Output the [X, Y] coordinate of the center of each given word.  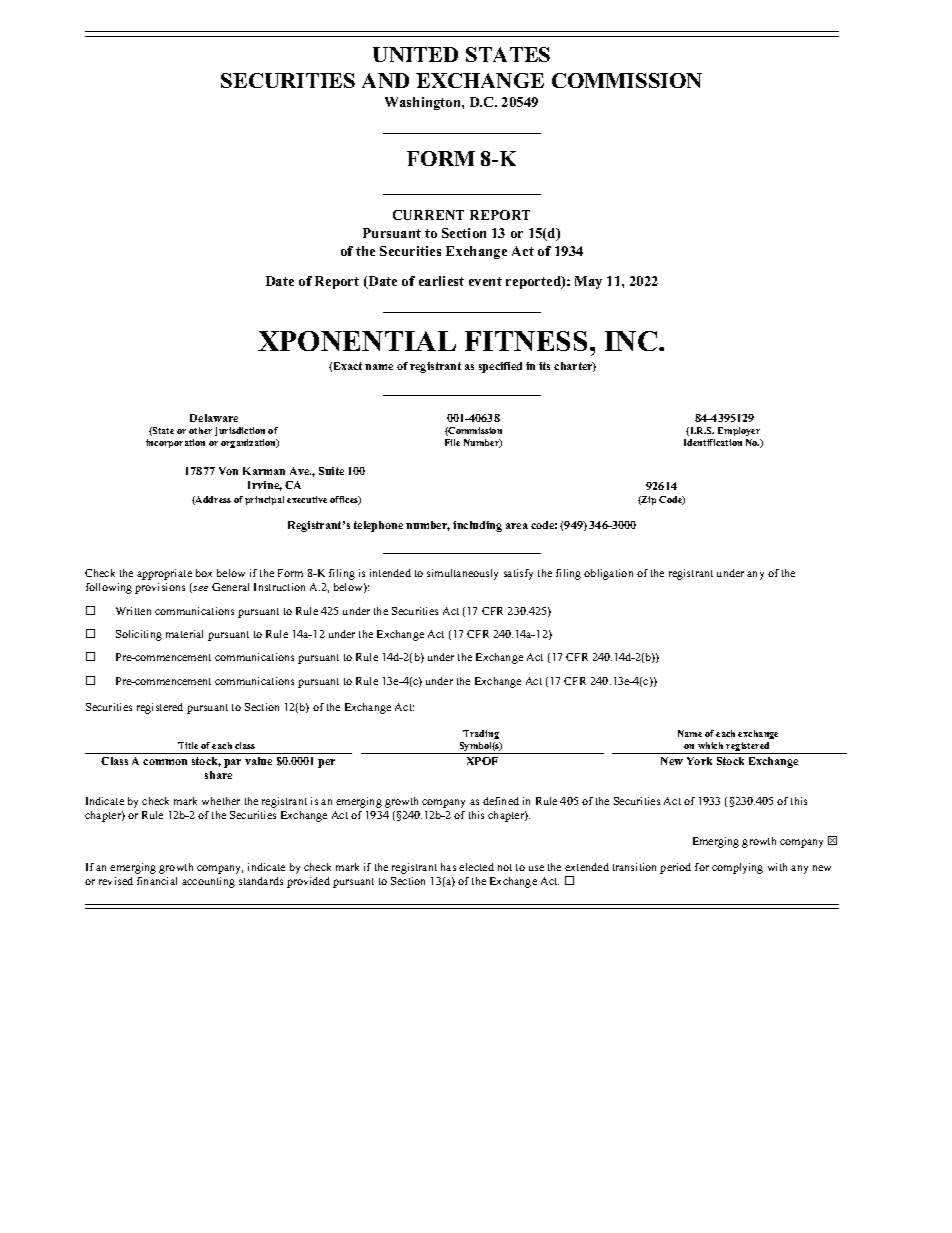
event [485, 281]
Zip [648, 500]
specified [500, 367]
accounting [208, 882]
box [204, 573]
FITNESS [526, 341]
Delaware [214, 418]
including [477, 526]
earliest [441, 281]
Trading [481, 734]
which [710, 745]
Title [188, 745]
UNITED [415, 54]
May [588, 282]
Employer [739, 431]
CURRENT [428, 215]
